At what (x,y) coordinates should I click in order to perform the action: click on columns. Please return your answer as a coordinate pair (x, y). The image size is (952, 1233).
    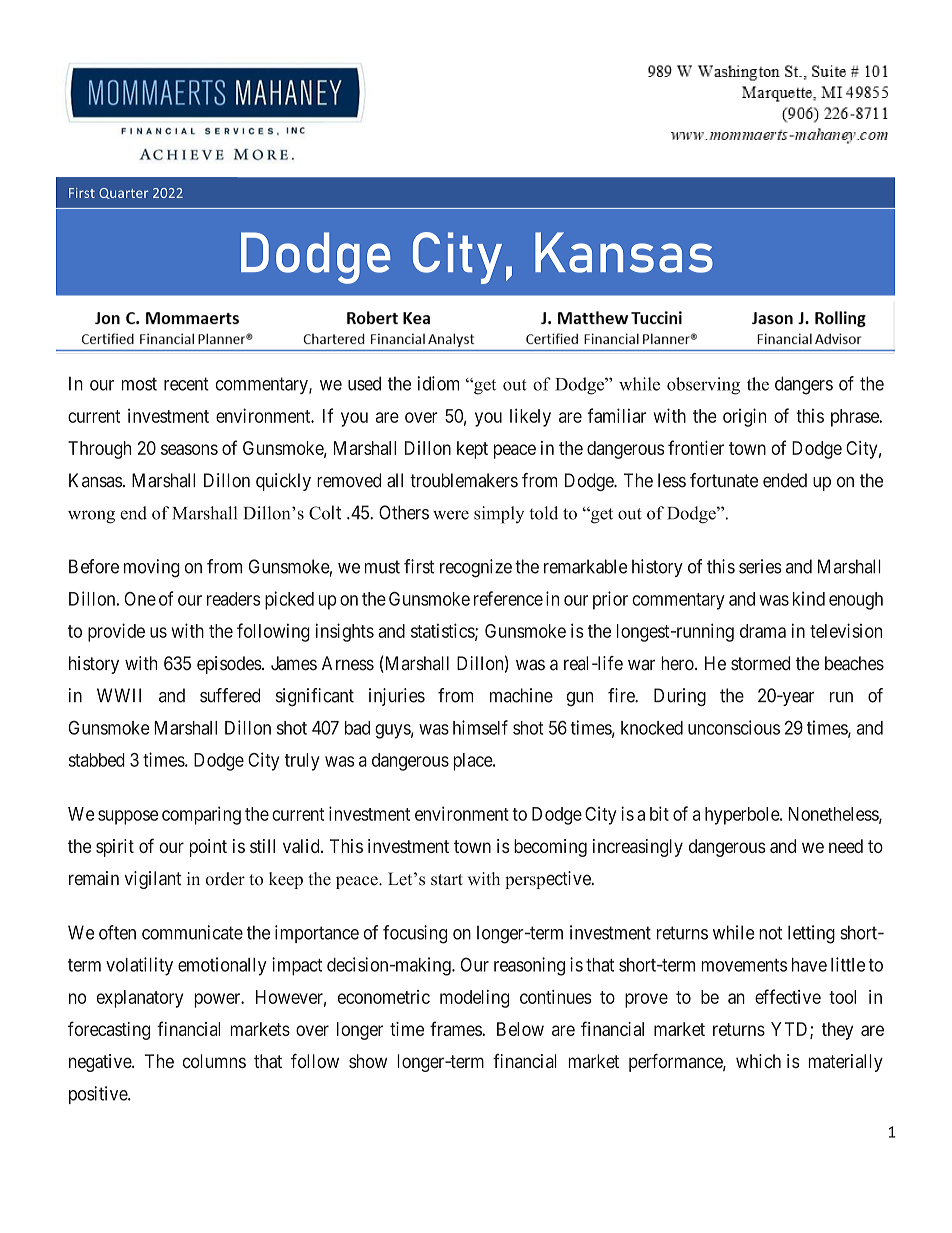
    Looking at the image, I should click on (214, 1061).
